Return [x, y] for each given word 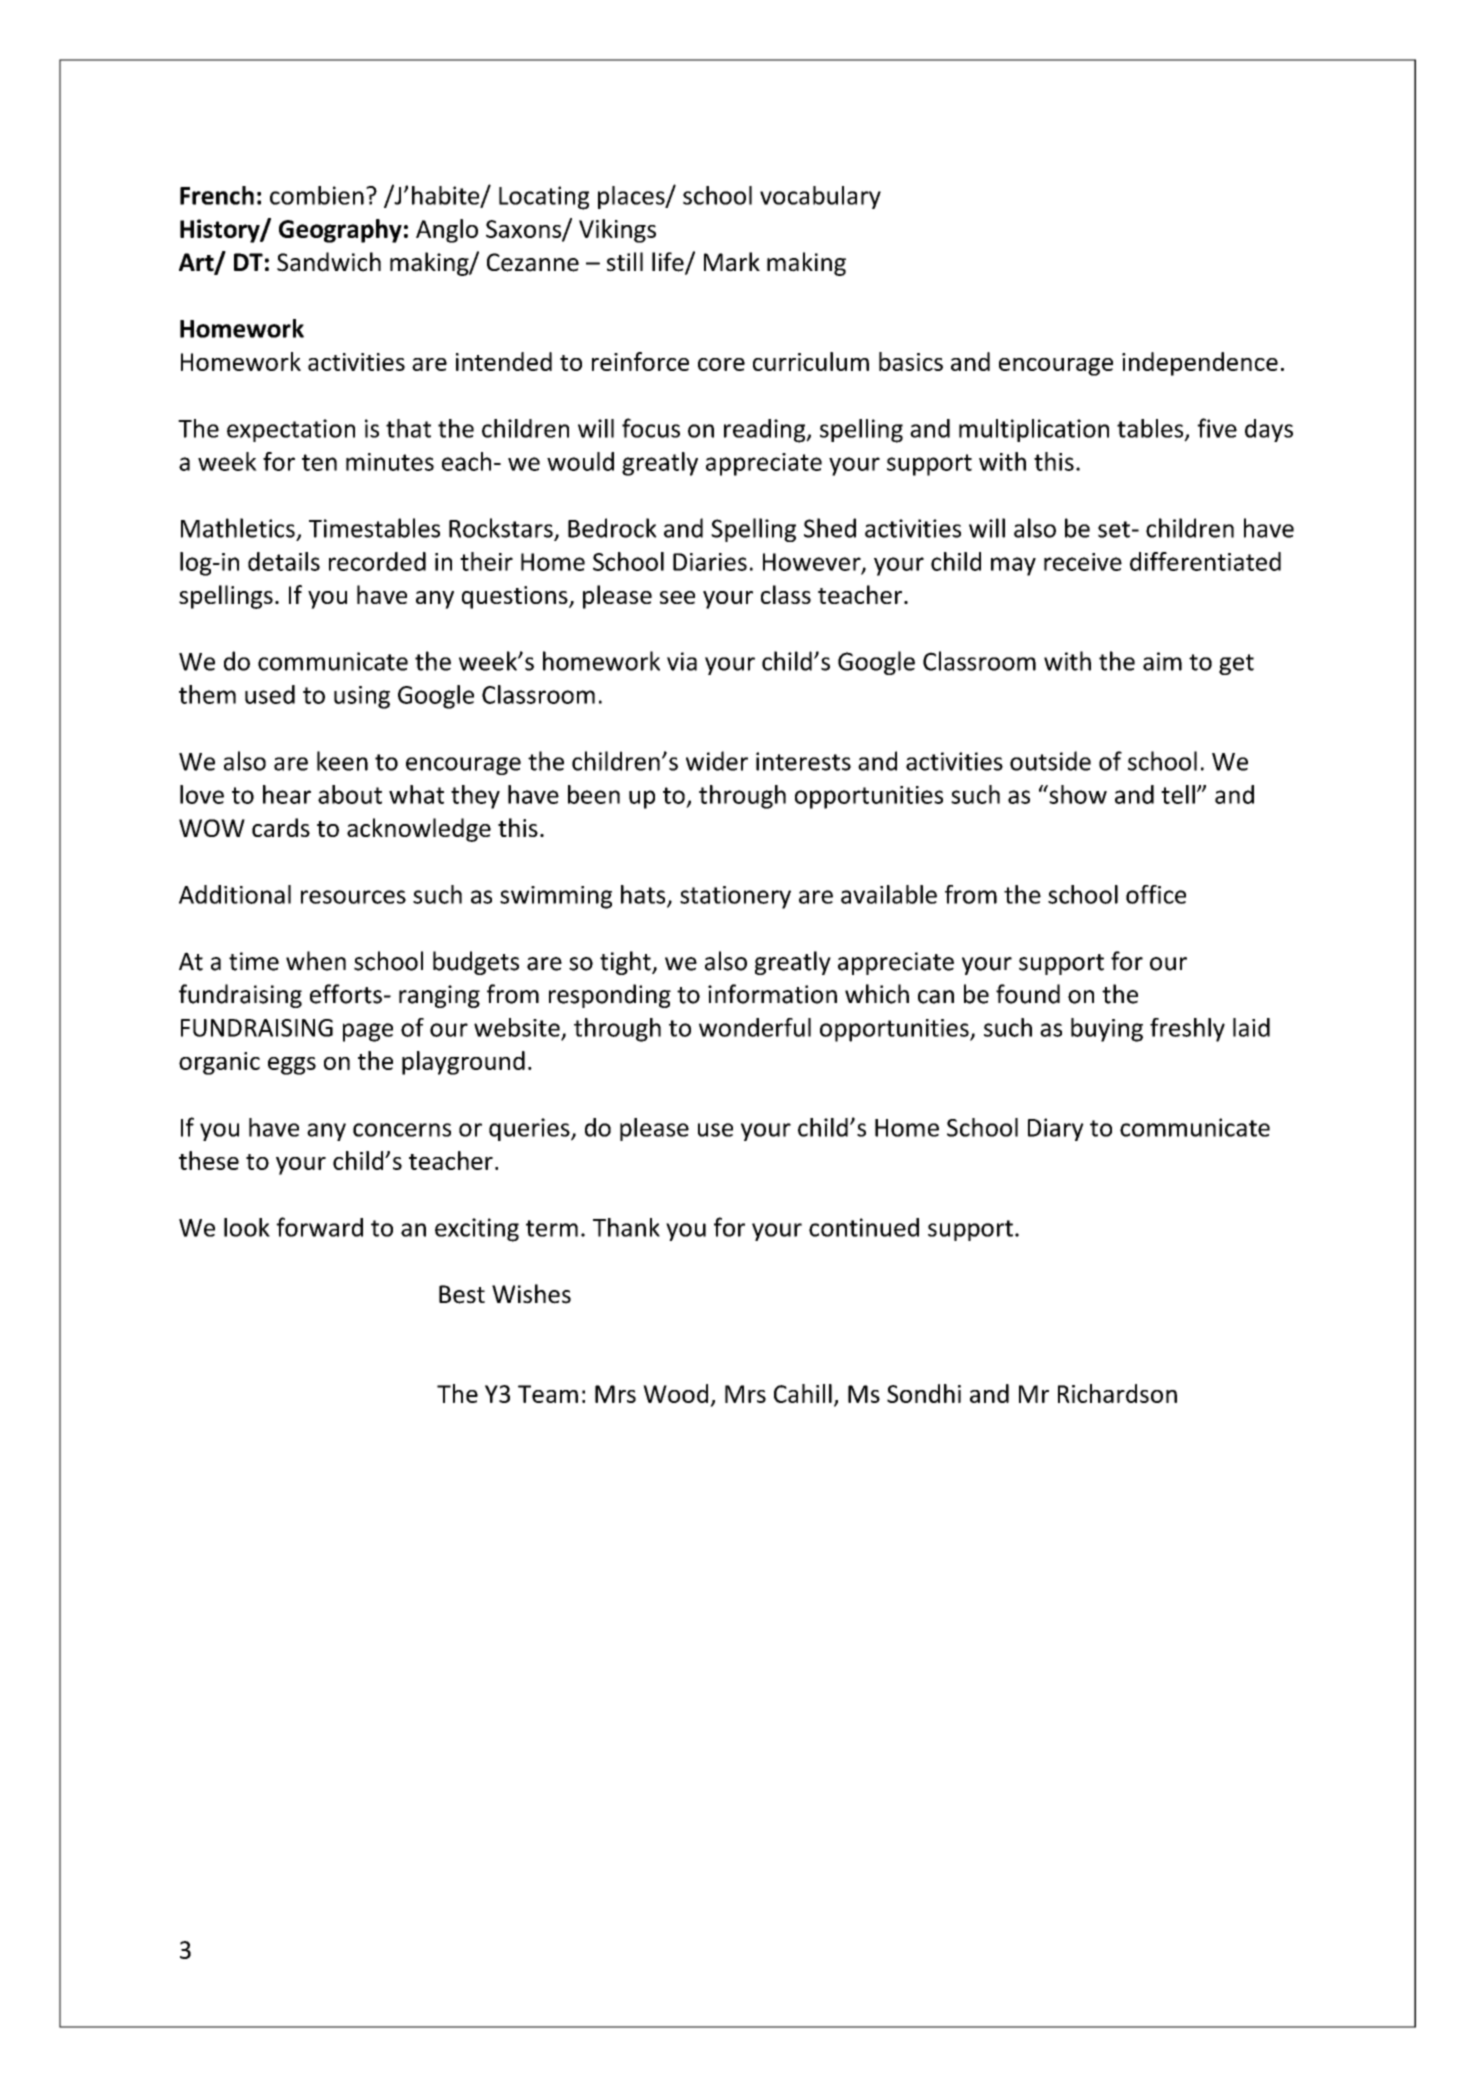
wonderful [755, 1027]
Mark [732, 262]
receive [1083, 562]
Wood [675, 1393]
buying [1107, 1030]
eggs [292, 1066]
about [350, 794]
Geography [340, 231]
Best [462, 1294]
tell [1178, 794]
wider [717, 761]
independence [1200, 364]
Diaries [710, 562]
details [284, 561]
